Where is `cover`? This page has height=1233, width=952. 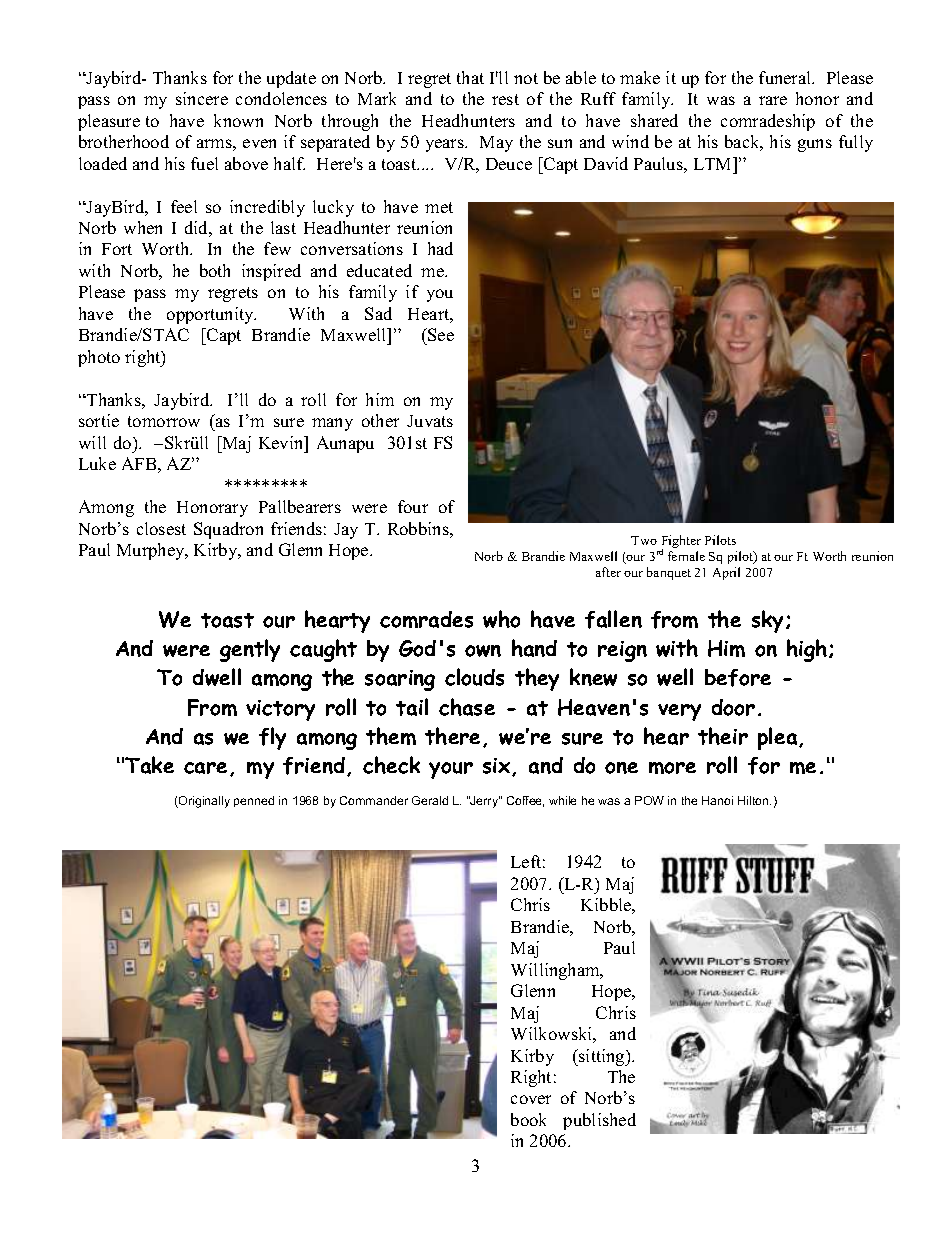
cover is located at coordinates (531, 1099).
